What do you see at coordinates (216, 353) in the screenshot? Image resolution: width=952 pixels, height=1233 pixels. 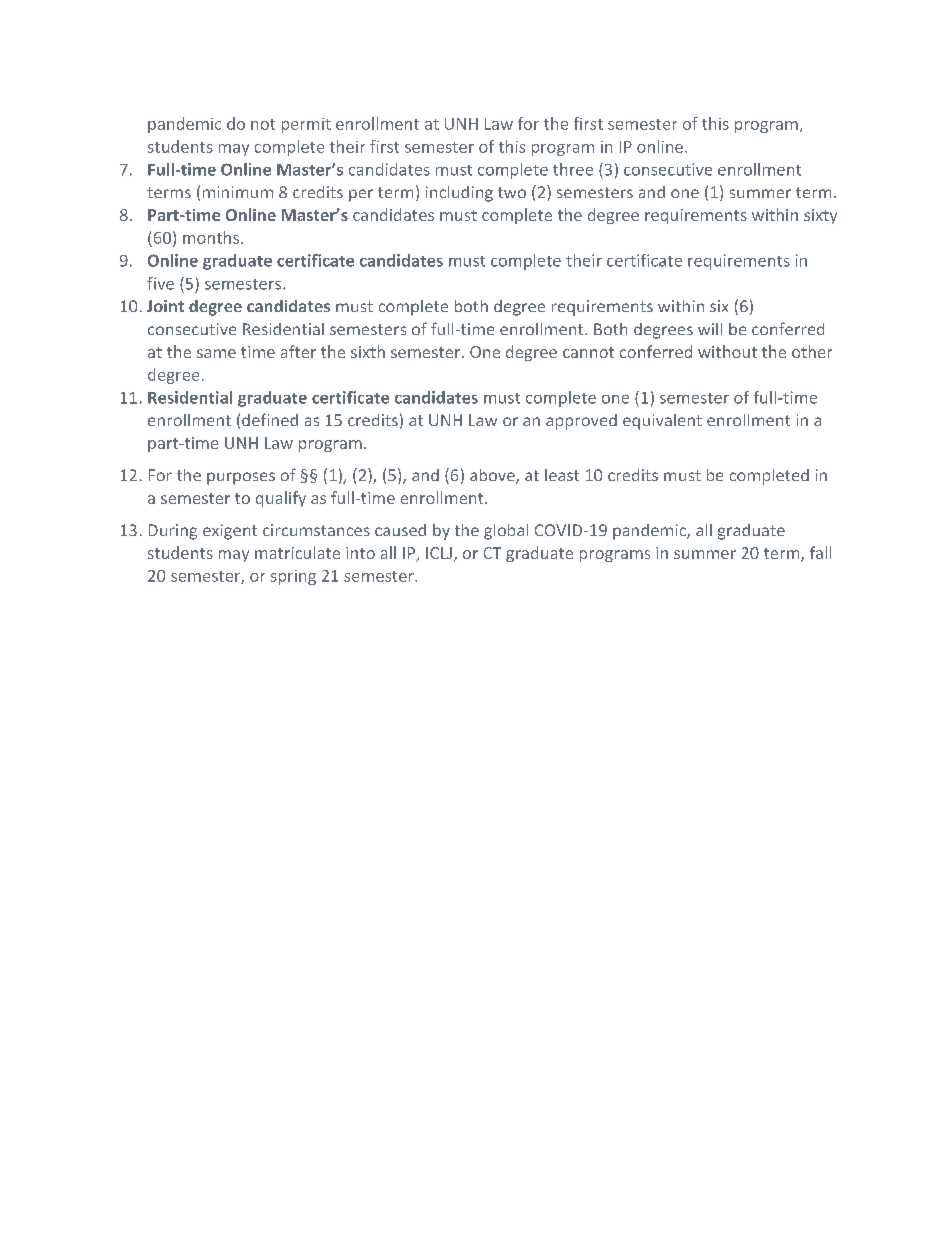 I see `same` at bounding box center [216, 353].
